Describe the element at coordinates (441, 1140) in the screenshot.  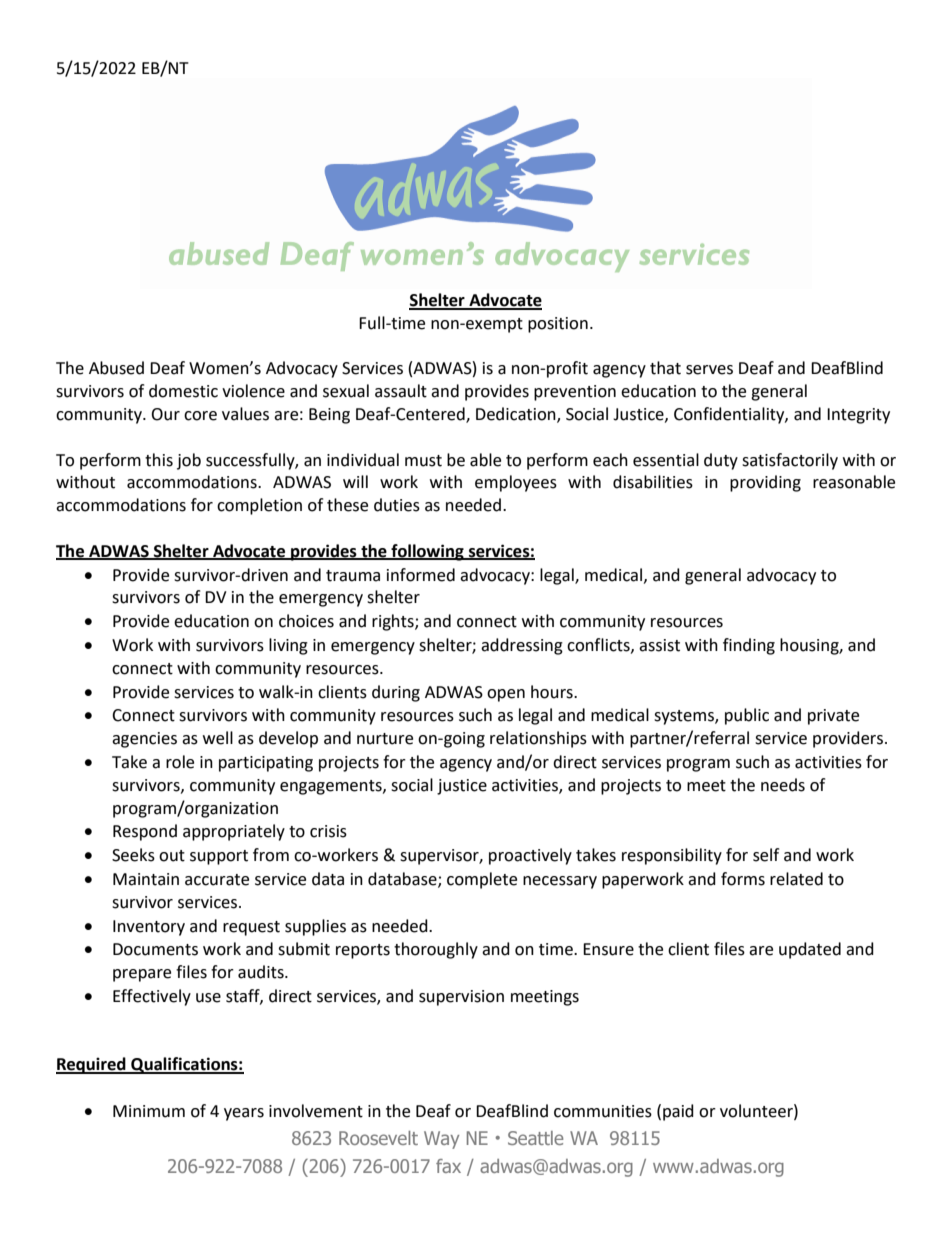
I see `Way` at that location.
